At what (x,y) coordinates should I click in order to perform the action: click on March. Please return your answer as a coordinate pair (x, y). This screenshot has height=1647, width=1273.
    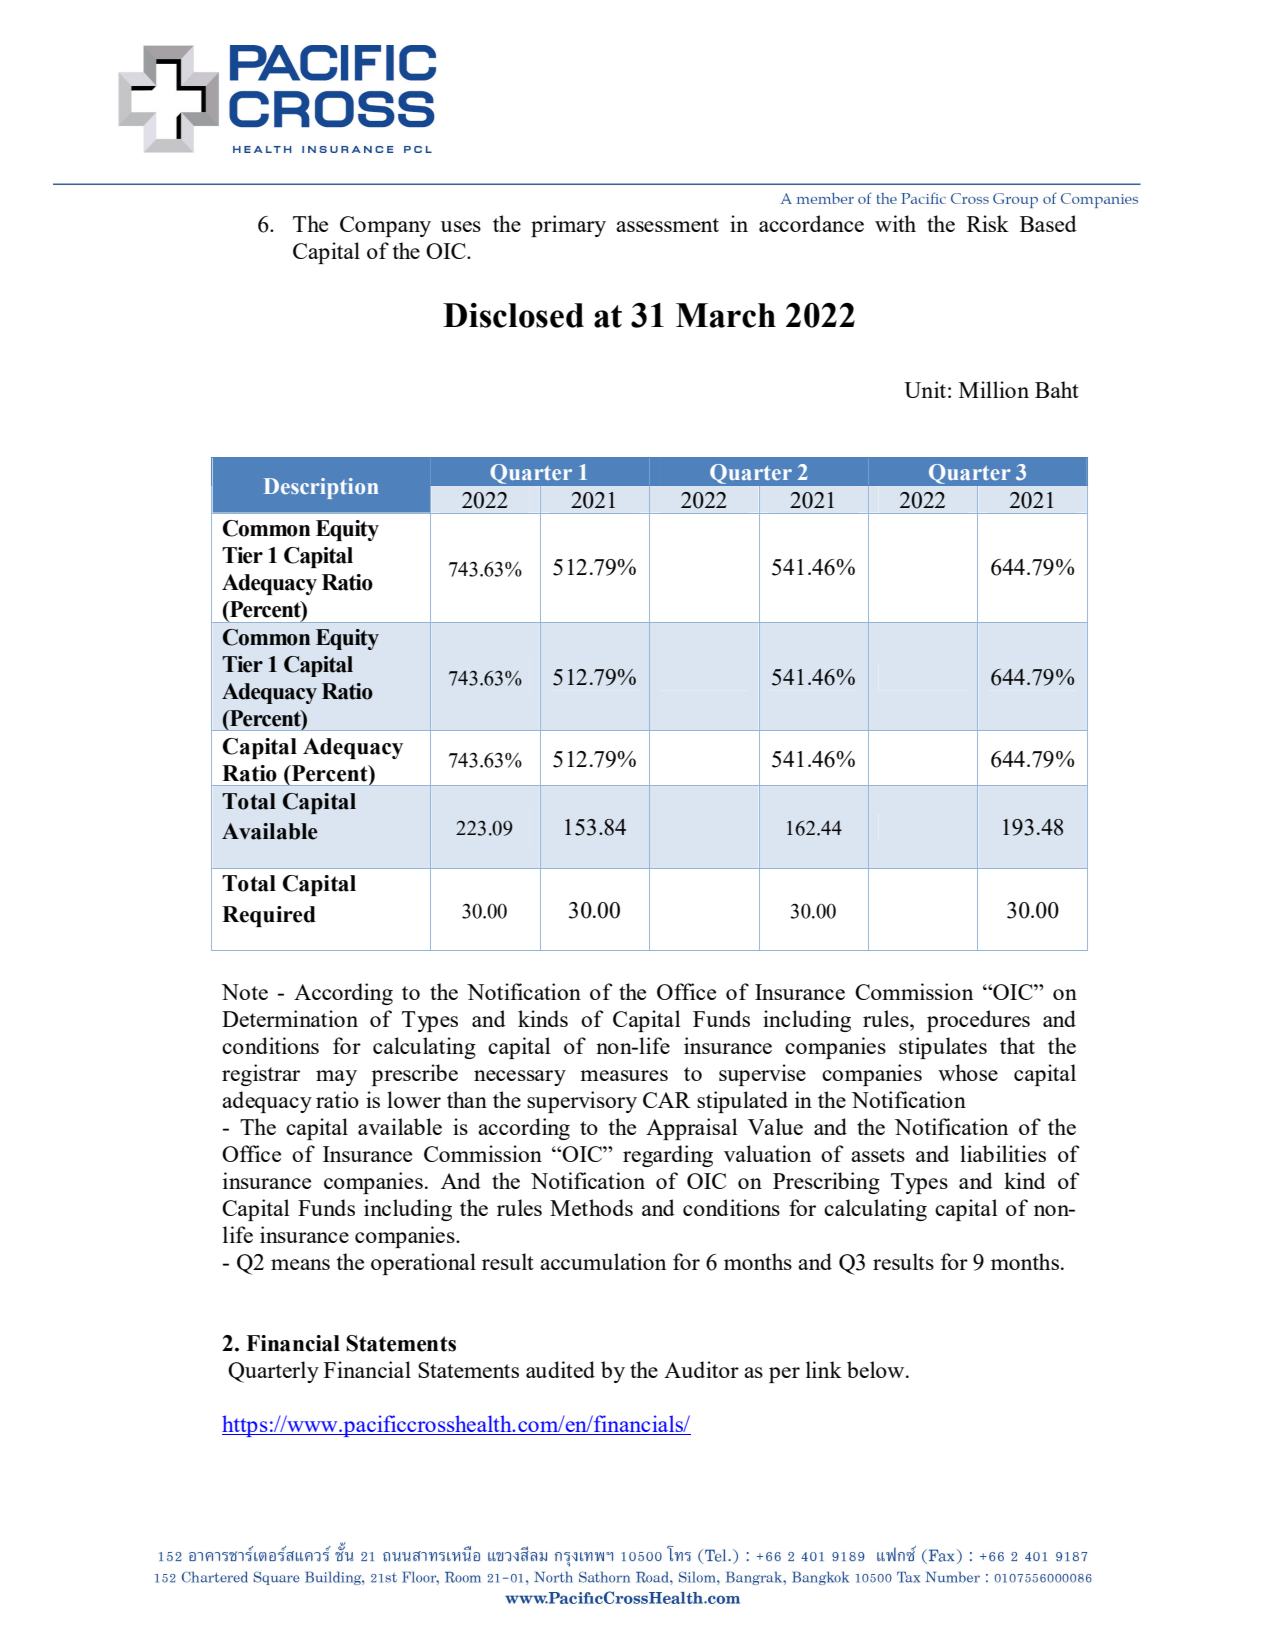
    Looking at the image, I should click on (726, 315).
